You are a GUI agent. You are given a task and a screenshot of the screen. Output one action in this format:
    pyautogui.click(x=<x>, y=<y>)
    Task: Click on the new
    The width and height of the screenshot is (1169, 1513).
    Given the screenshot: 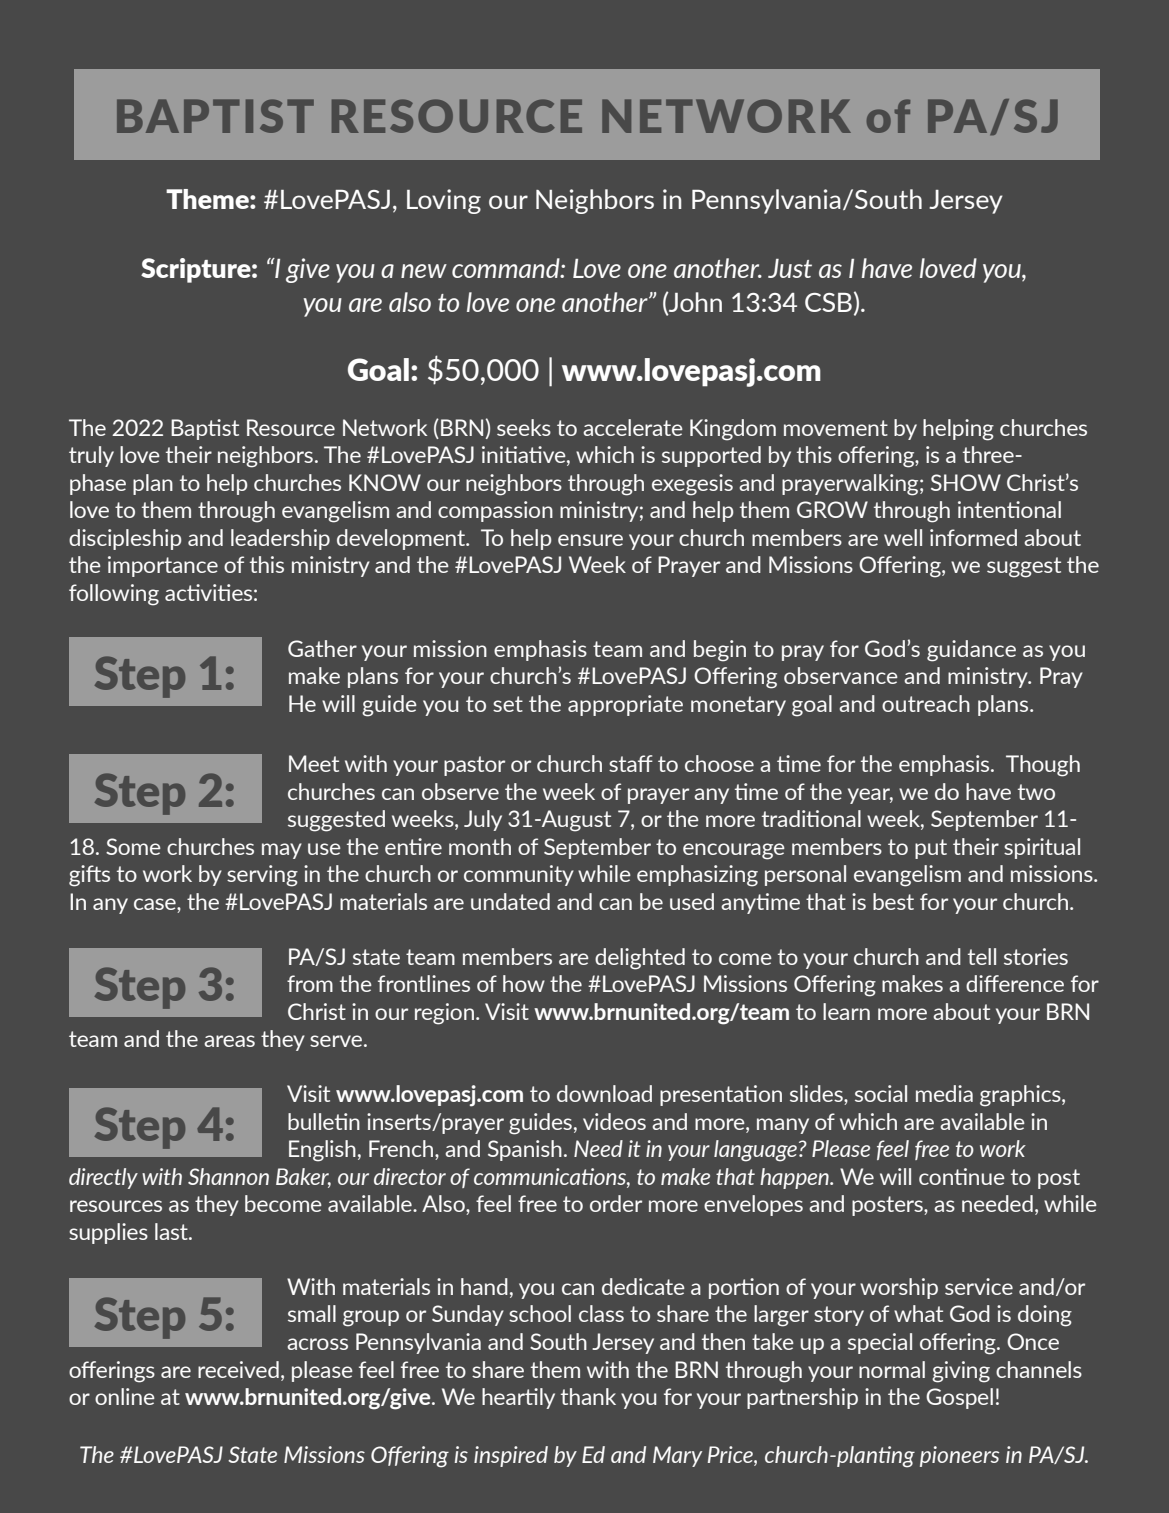 What is the action you would take?
    pyautogui.click(x=424, y=271)
